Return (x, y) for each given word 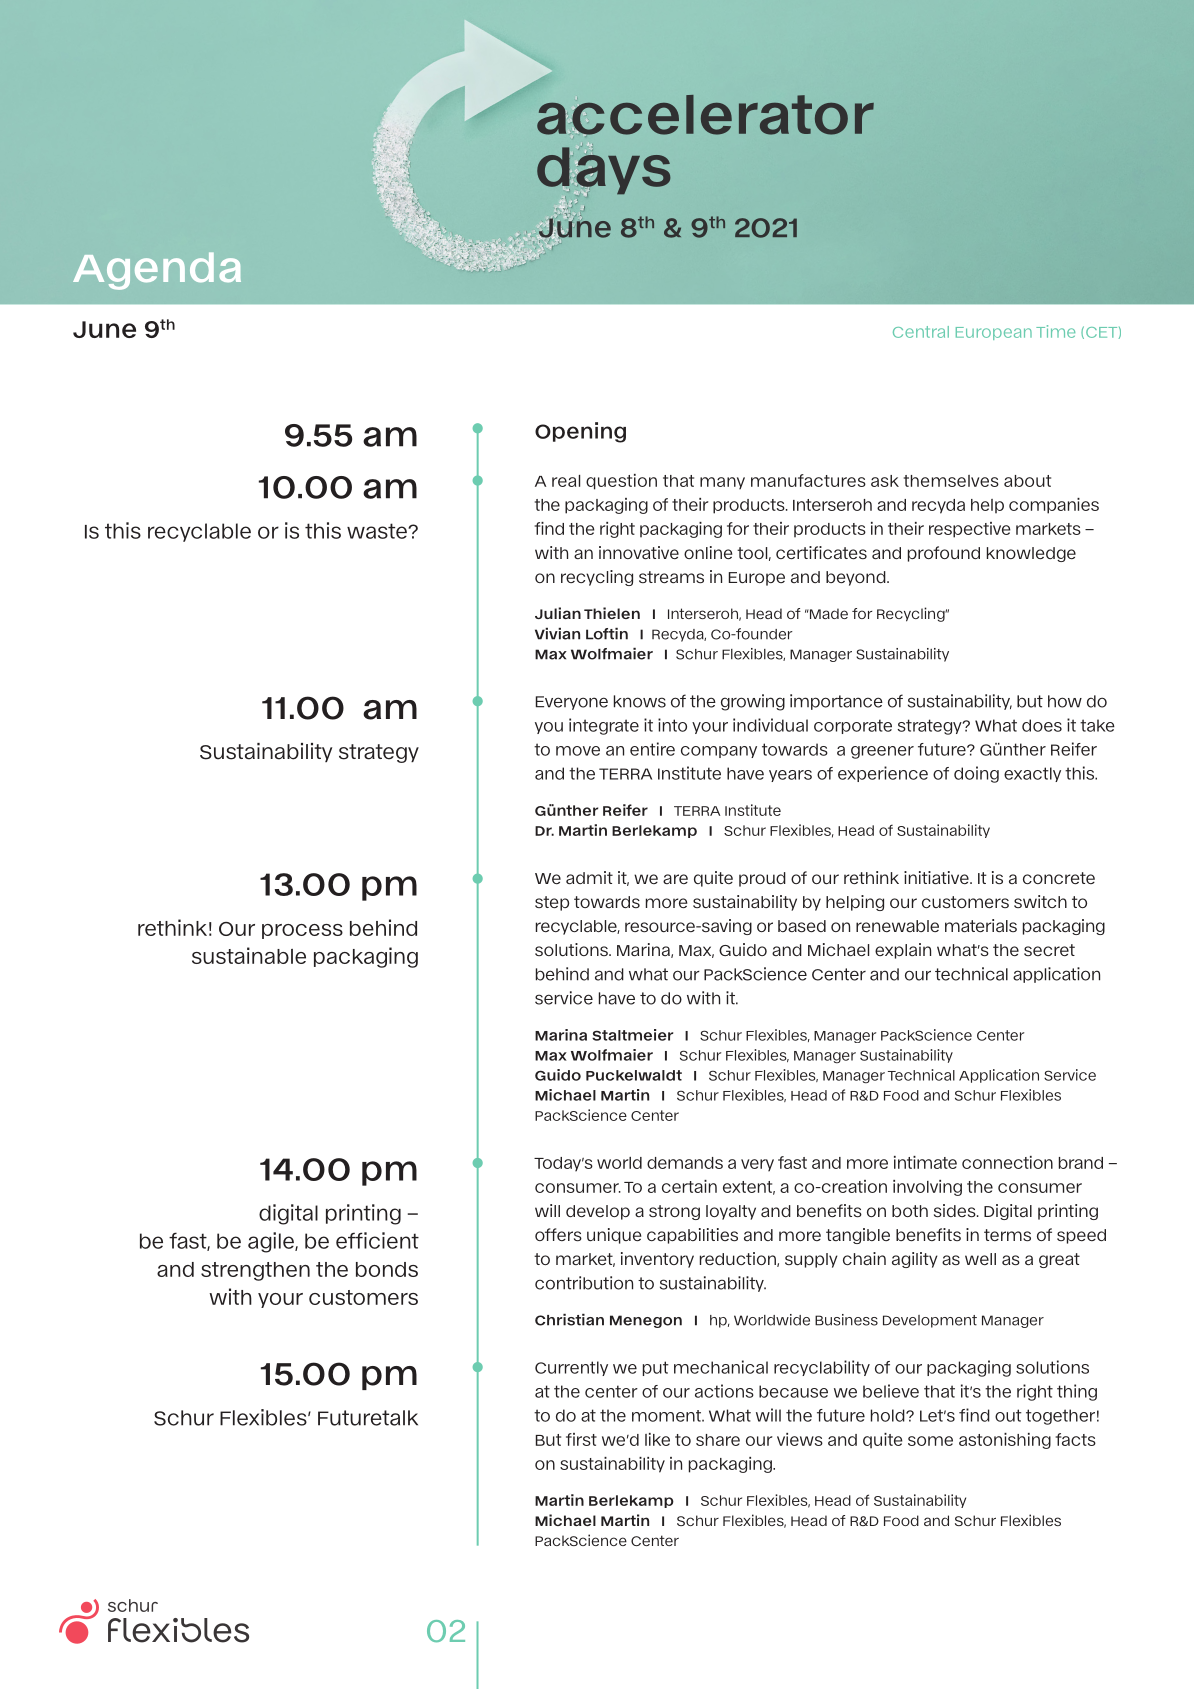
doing (976, 774)
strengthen (255, 1271)
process (302, 931)
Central (921, 332)
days (604, 170)
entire (652, 749)
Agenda (157, 271)
